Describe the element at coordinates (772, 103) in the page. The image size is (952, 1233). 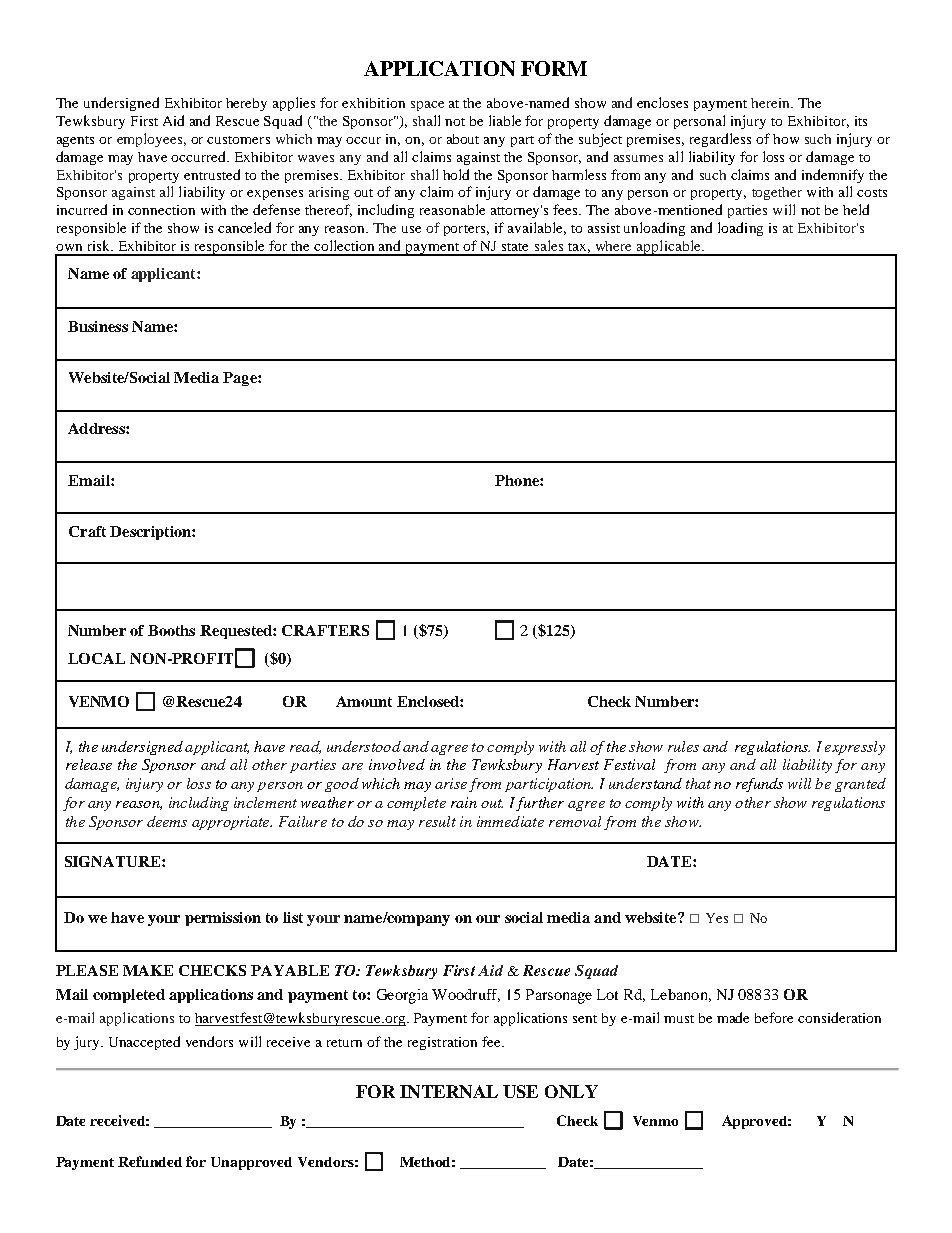
I see `herein` at that location.
